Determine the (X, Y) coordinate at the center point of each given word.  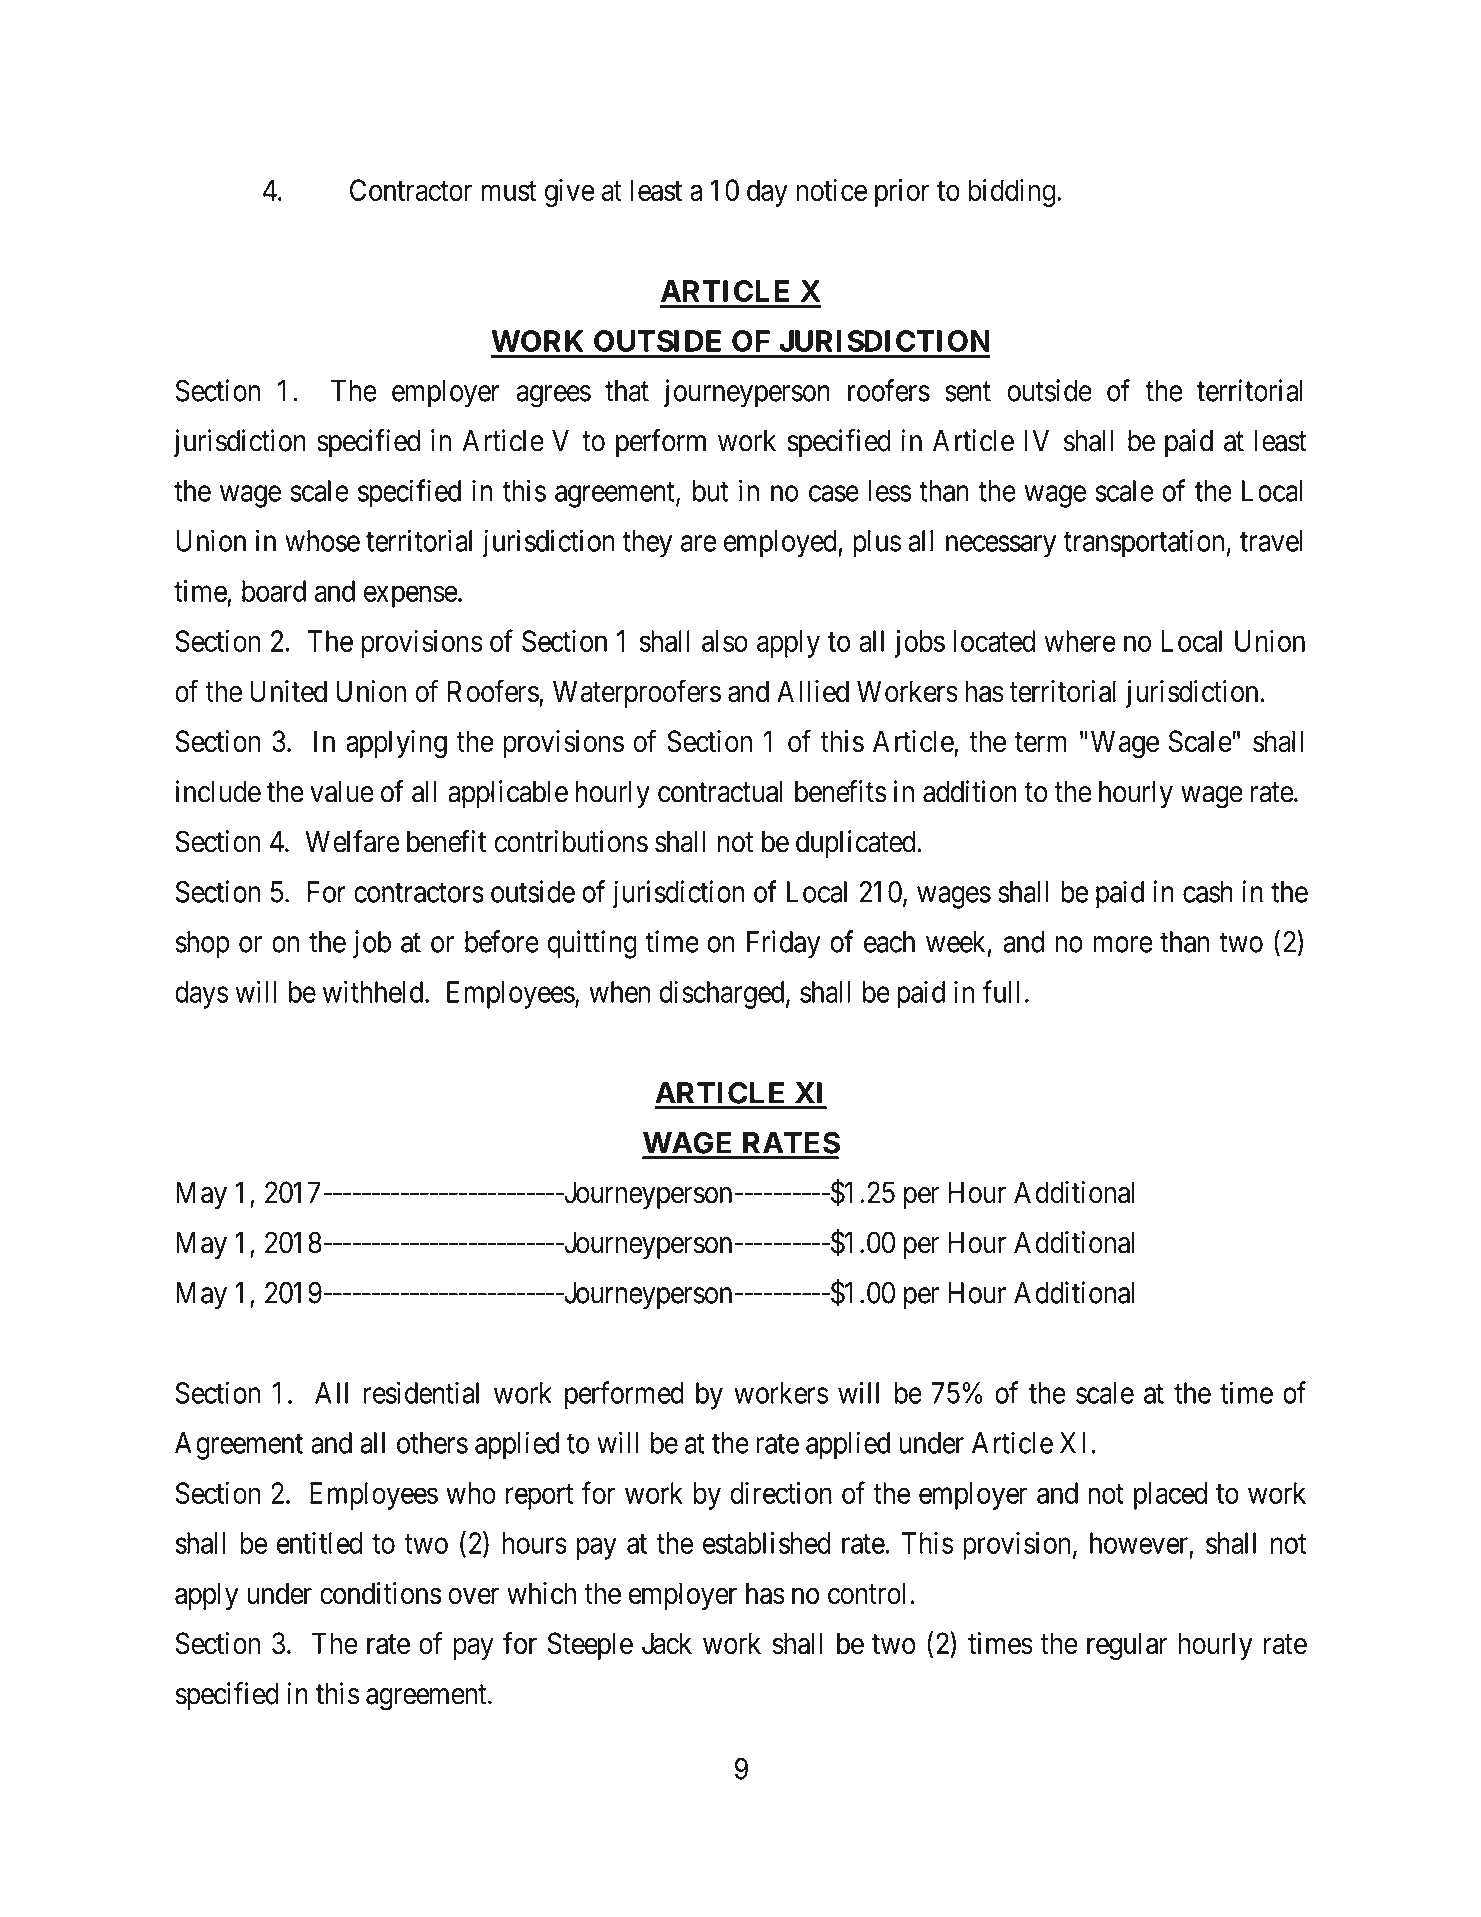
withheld (374, 991)
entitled (319, 1542)
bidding (1012, 193)
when (619, 992)
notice (832, 190)
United (288, 691)
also (725, 641)
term (1041, 742)
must (508, 191)
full (1001, 991)
